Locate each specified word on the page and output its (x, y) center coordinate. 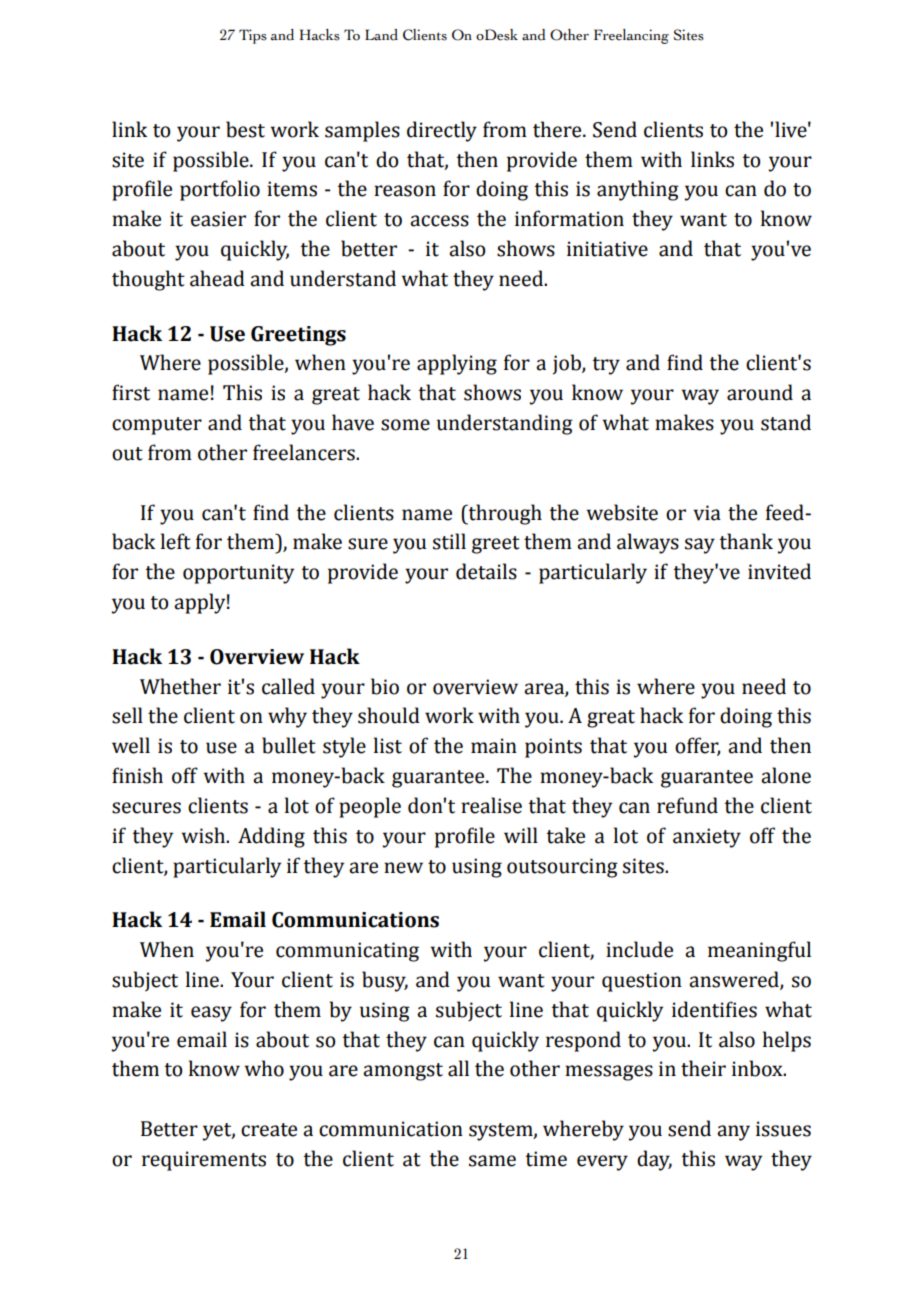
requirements (204, 1161)
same (492, 1161)
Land (381, 35)
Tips (253, 36)
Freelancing (631, 36)
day (654, 1160)
